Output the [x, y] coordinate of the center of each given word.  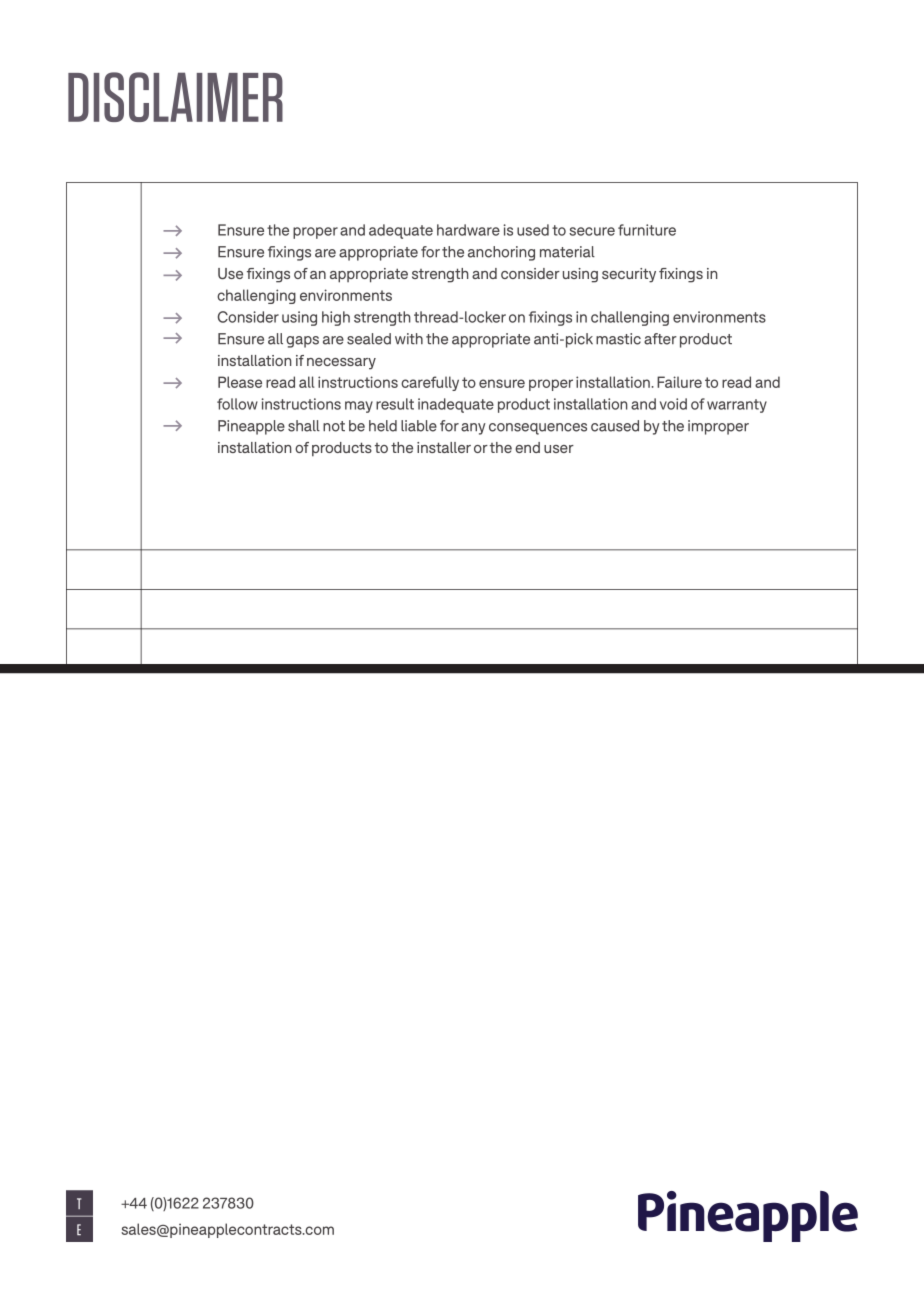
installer [444, 447]
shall [304, 426]
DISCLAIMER [175, 97]
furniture [647, 230]
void [673, 404]
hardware [468, 230]
